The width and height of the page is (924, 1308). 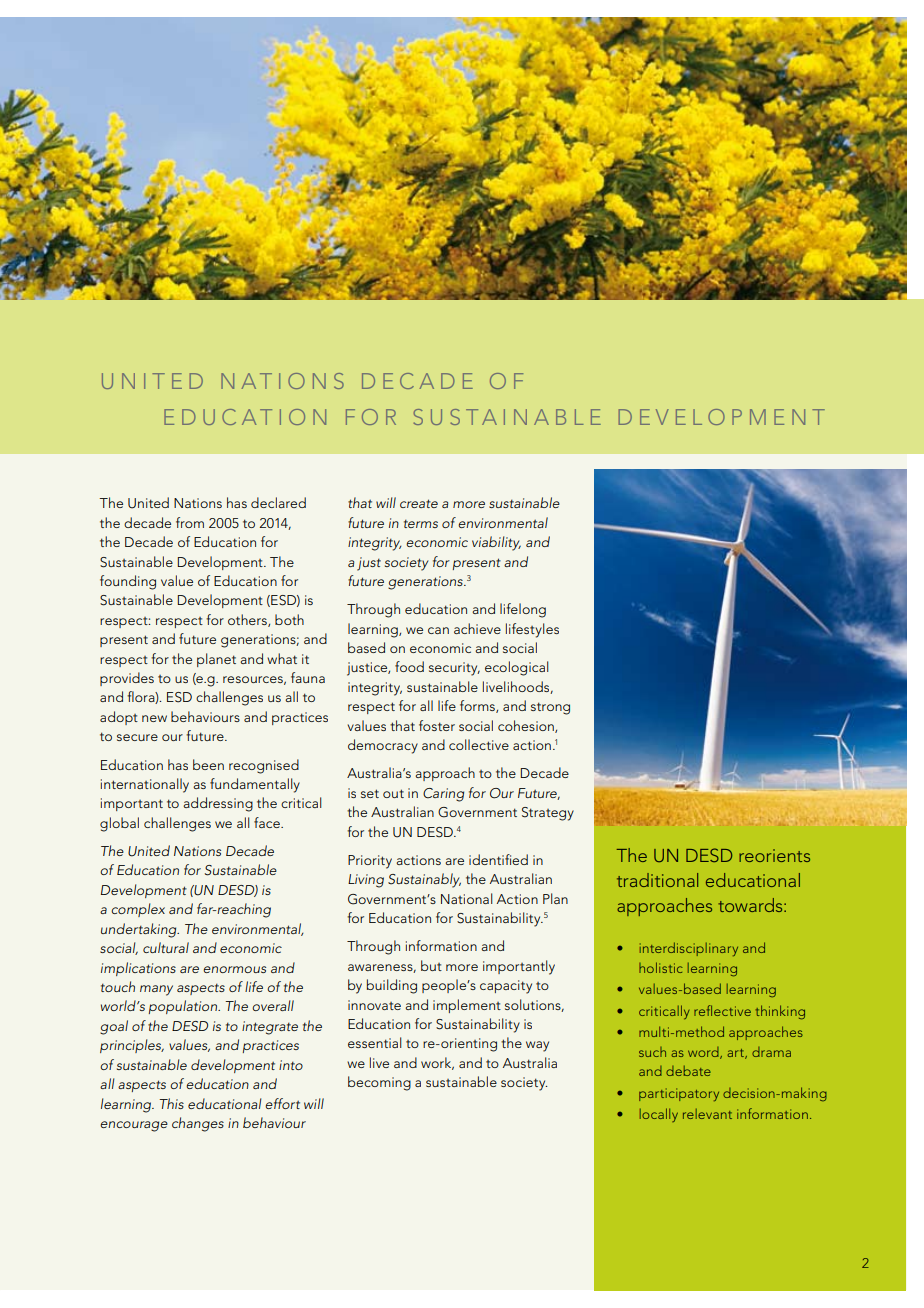 What do you see at coordinates (496, 543) in the page?
I see `viability` at bounding box center [496, 543].
